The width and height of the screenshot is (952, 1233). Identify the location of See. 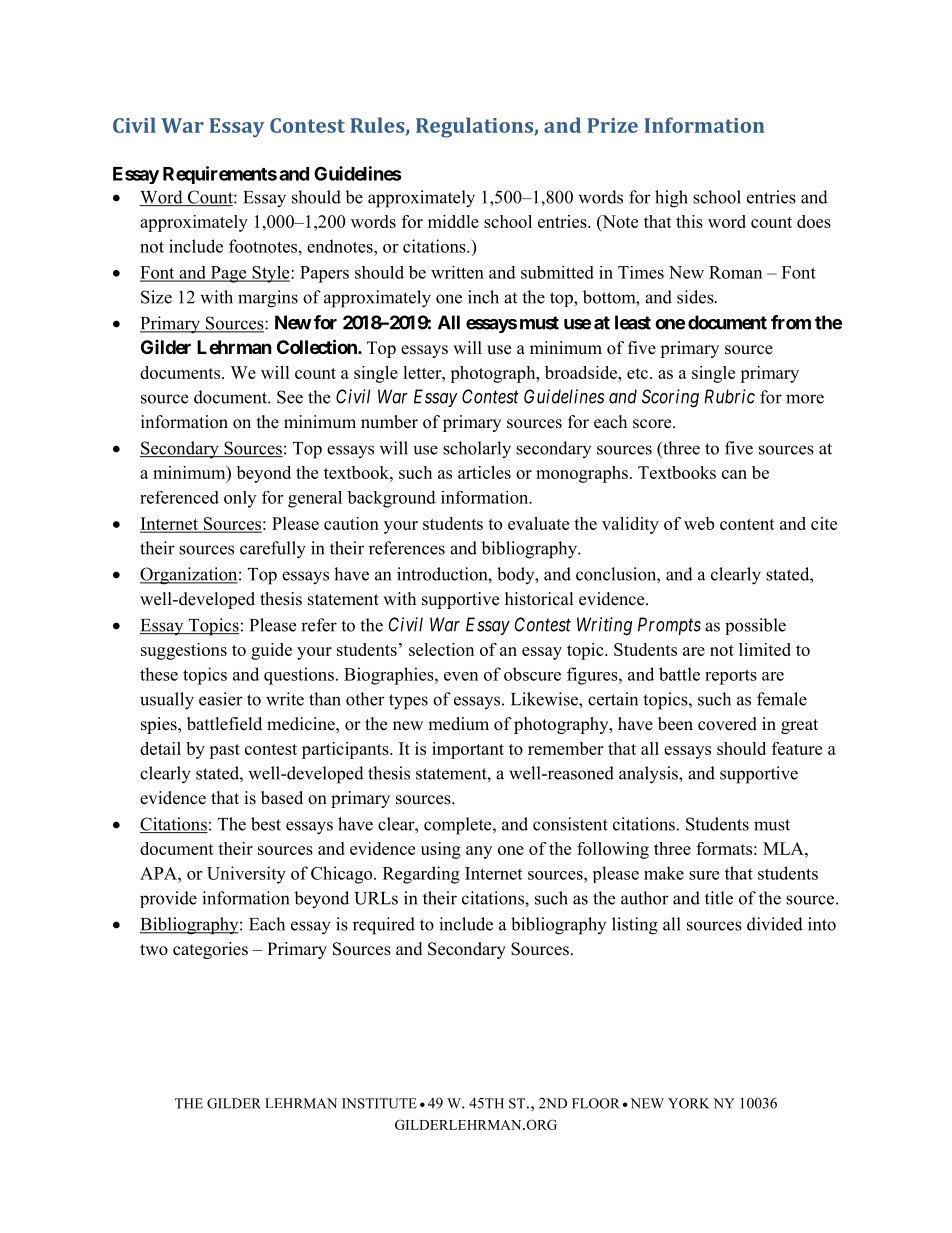
(290, 397).
